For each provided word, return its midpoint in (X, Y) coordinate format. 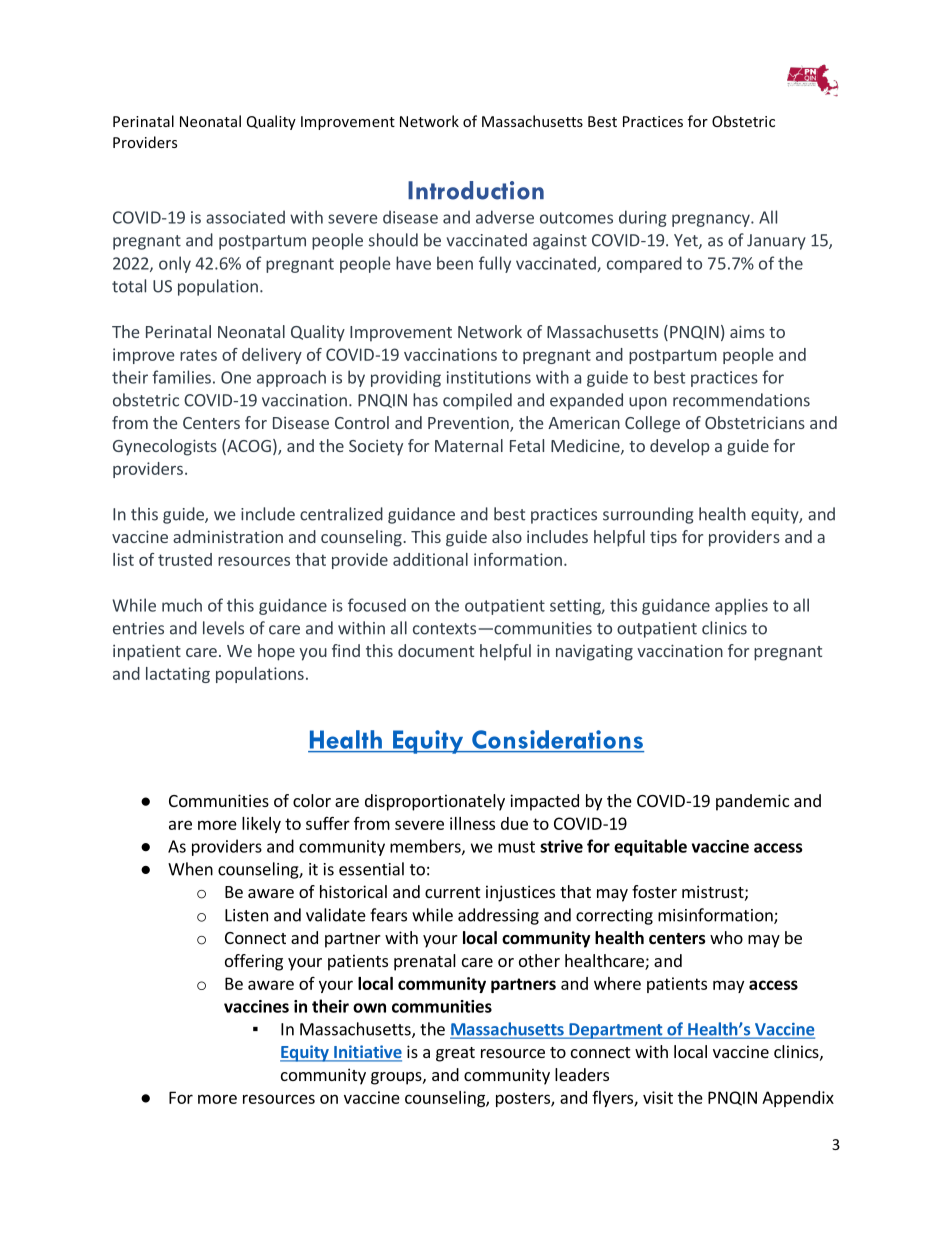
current (452, 892)
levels (223, 628)
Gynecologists (165, 447)
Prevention (469, 424)
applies (741, 606)
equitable (650, 847)
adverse (505, 217)
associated (245, 217)
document (436, 650)
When (190, 869)
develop (680, 447)
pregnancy (712, 220)
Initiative (367, 1053)
